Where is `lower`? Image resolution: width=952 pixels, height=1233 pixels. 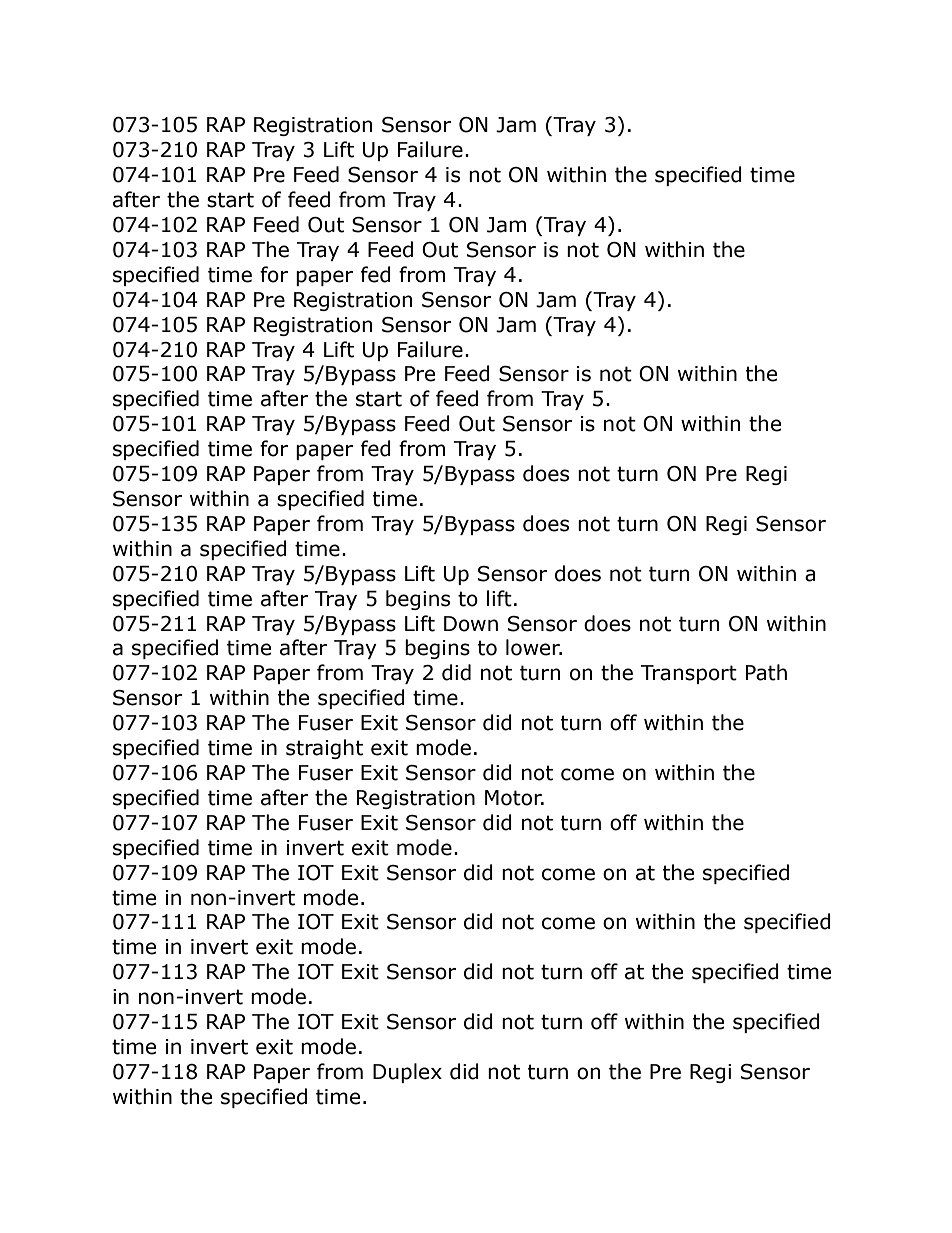 lower is located at coordinates (534, 647).
